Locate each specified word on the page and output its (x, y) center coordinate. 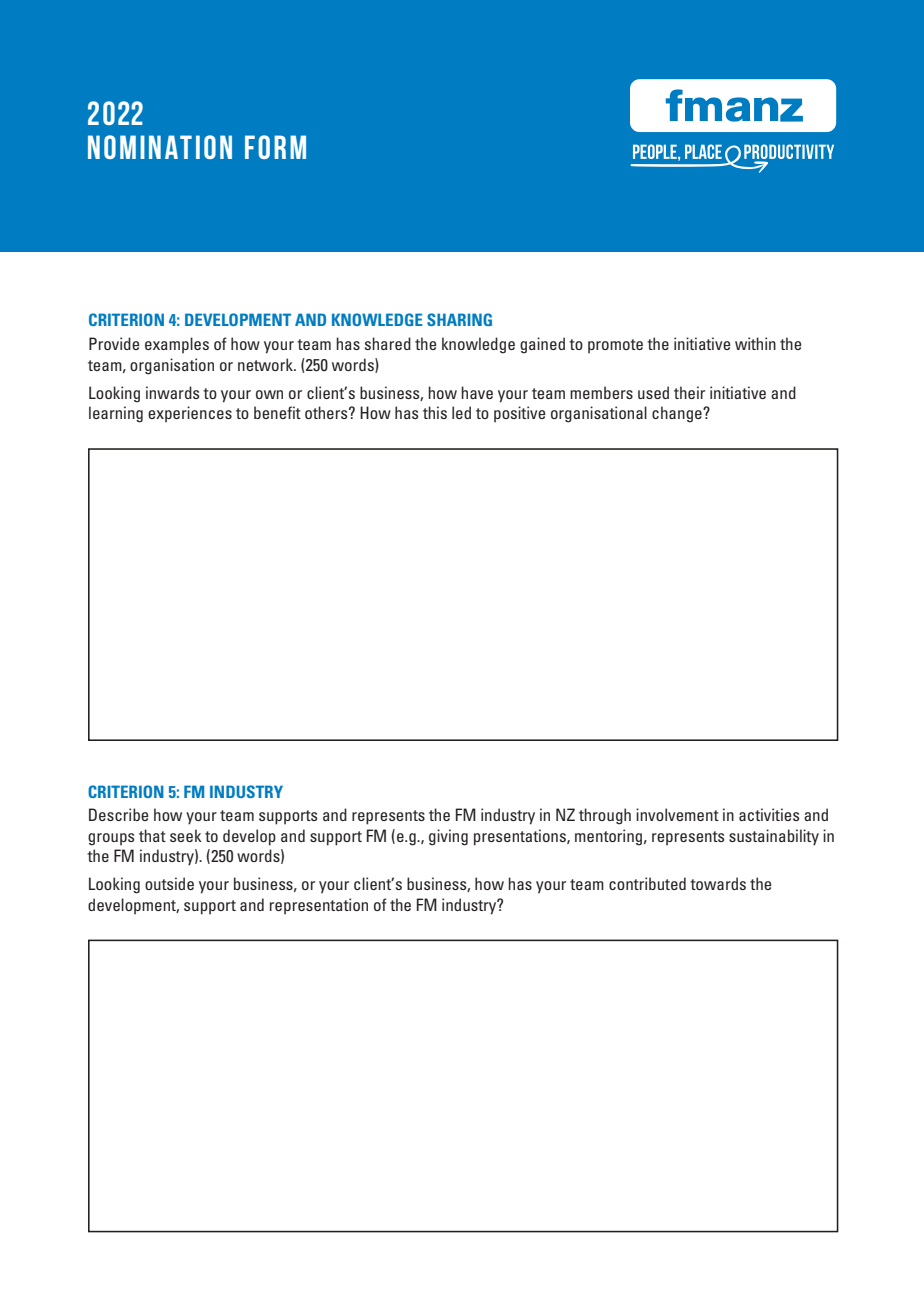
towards (718, 883)
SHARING (459, 319)
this (435, 412)
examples (177, 345)
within (755, 343)
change (678, 414)
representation (319, 906)
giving (448, 837)
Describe (119, 814)
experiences (190, 414)
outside (169, 883)
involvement (677, 814)
